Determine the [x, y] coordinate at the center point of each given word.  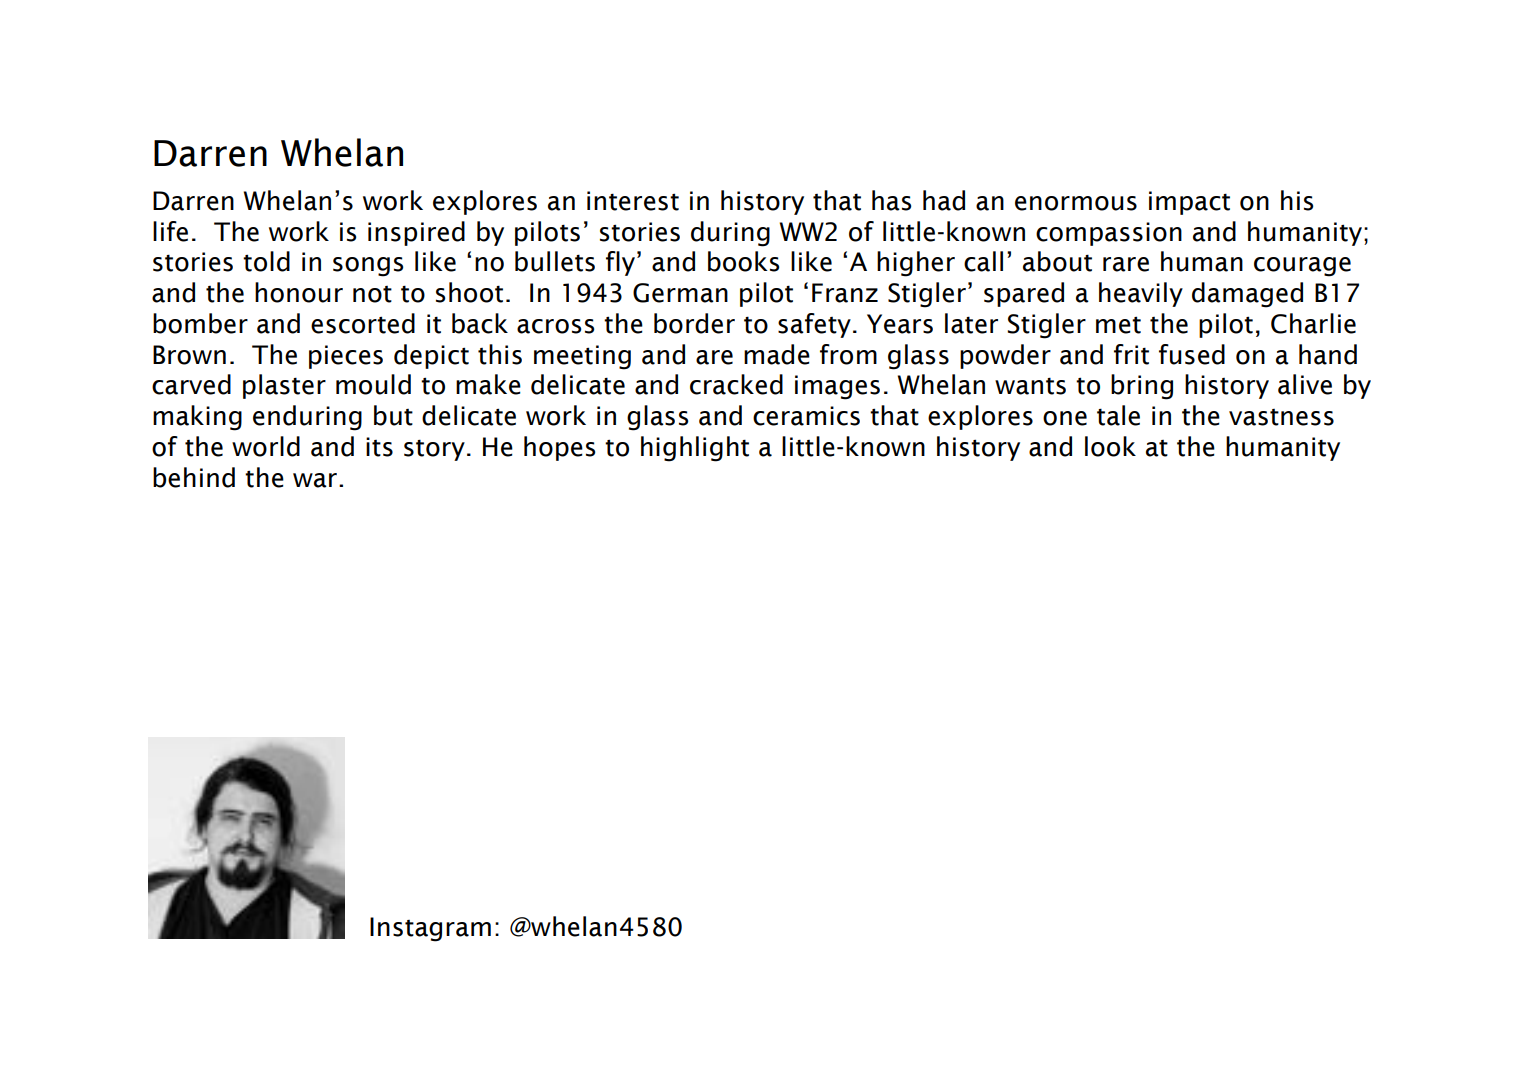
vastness [1281, 417]
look [1110, 446]
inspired [416, 233]
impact [1189, 203]
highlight [695, 449]
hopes [559, 448]
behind [194, 477]
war [315, 480]
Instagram [430, 929]
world [266, 446]
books [743, 261]
